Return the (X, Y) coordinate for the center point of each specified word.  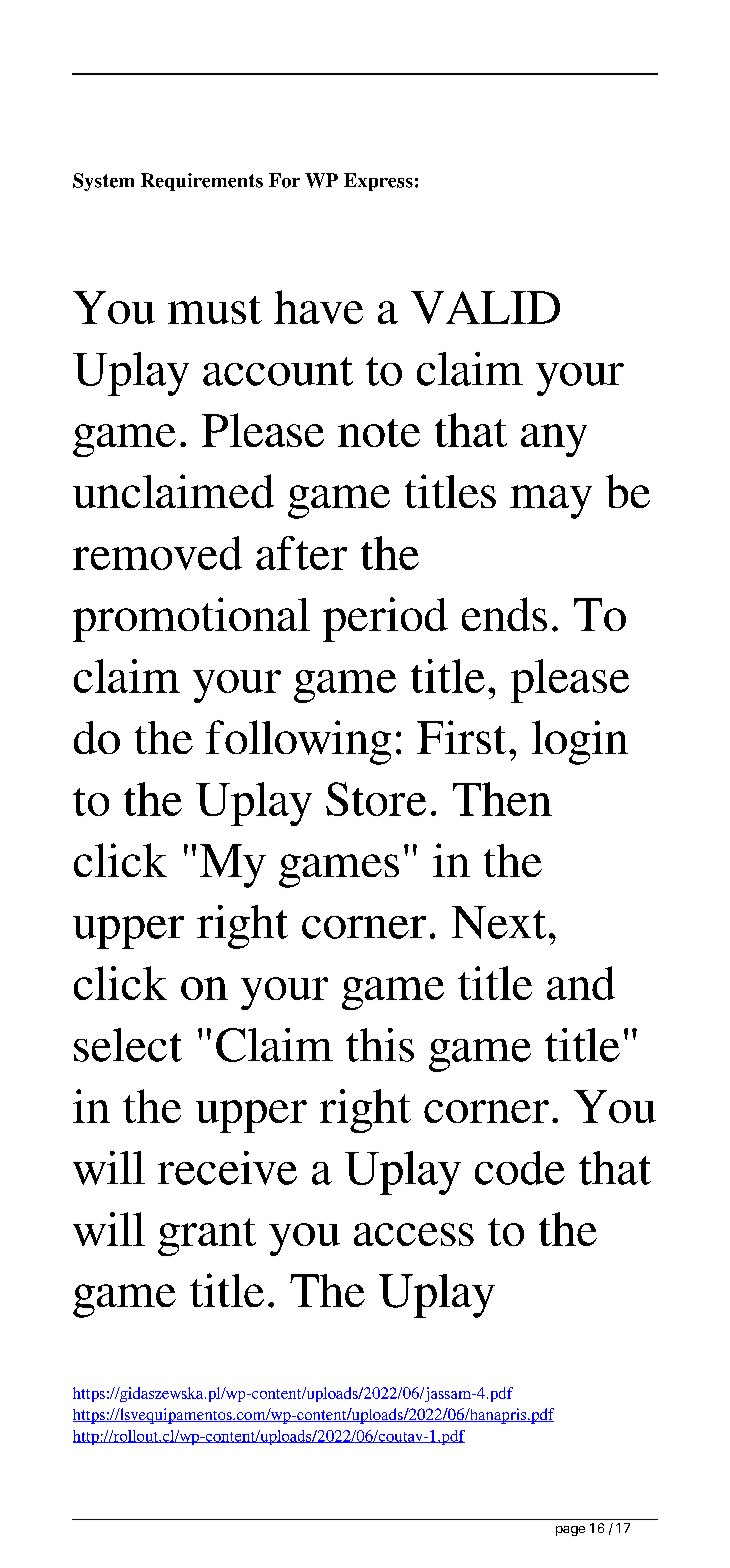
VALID (485, 307)
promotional (191, 619)
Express (378, 182)
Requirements (202, 182)
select (128, 1045)
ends (504, 614)
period (385, 619)
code (520, 1168)
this (380, 1045)
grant (207, 1237)
